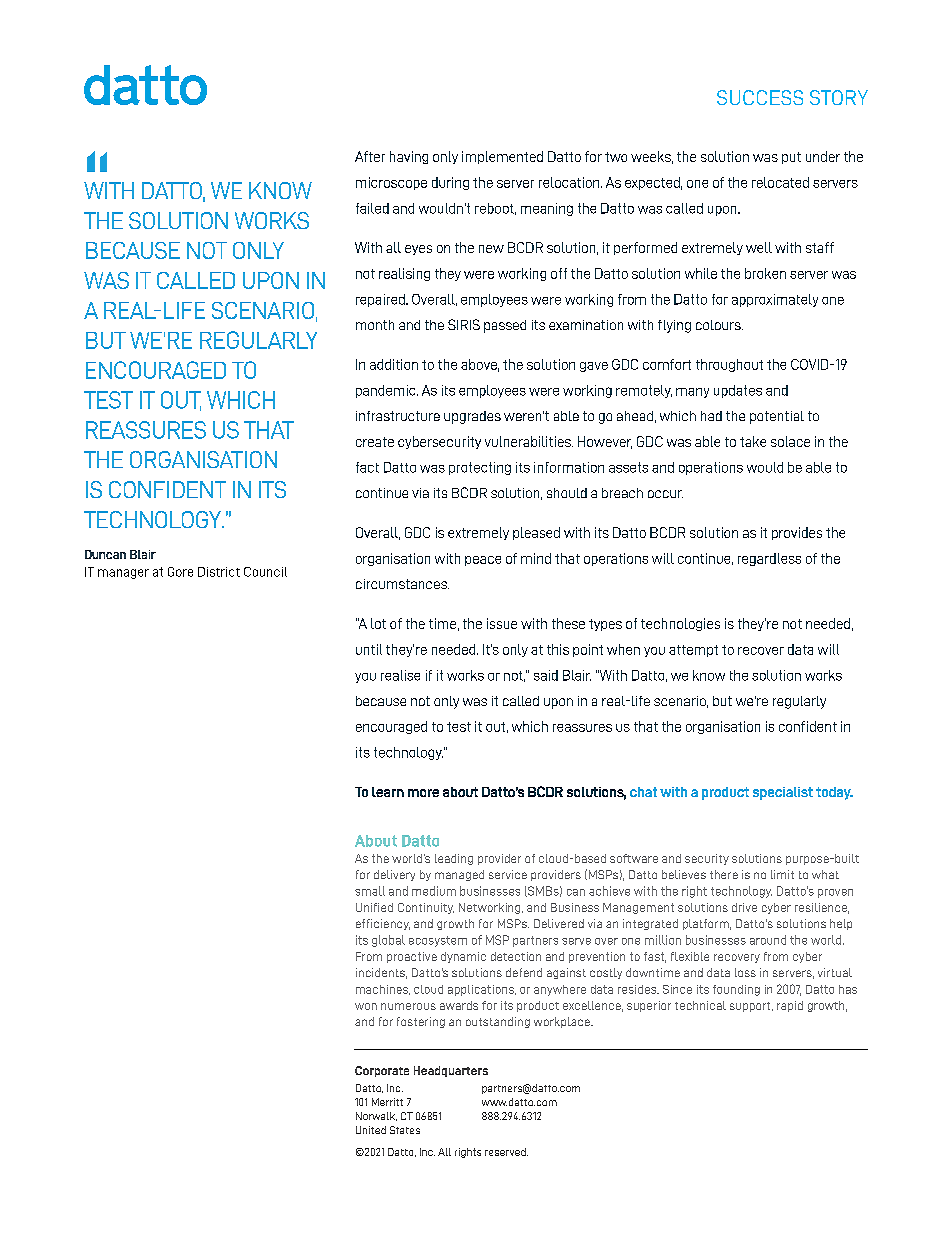  I want to click on specialist, so click(783, 793).
